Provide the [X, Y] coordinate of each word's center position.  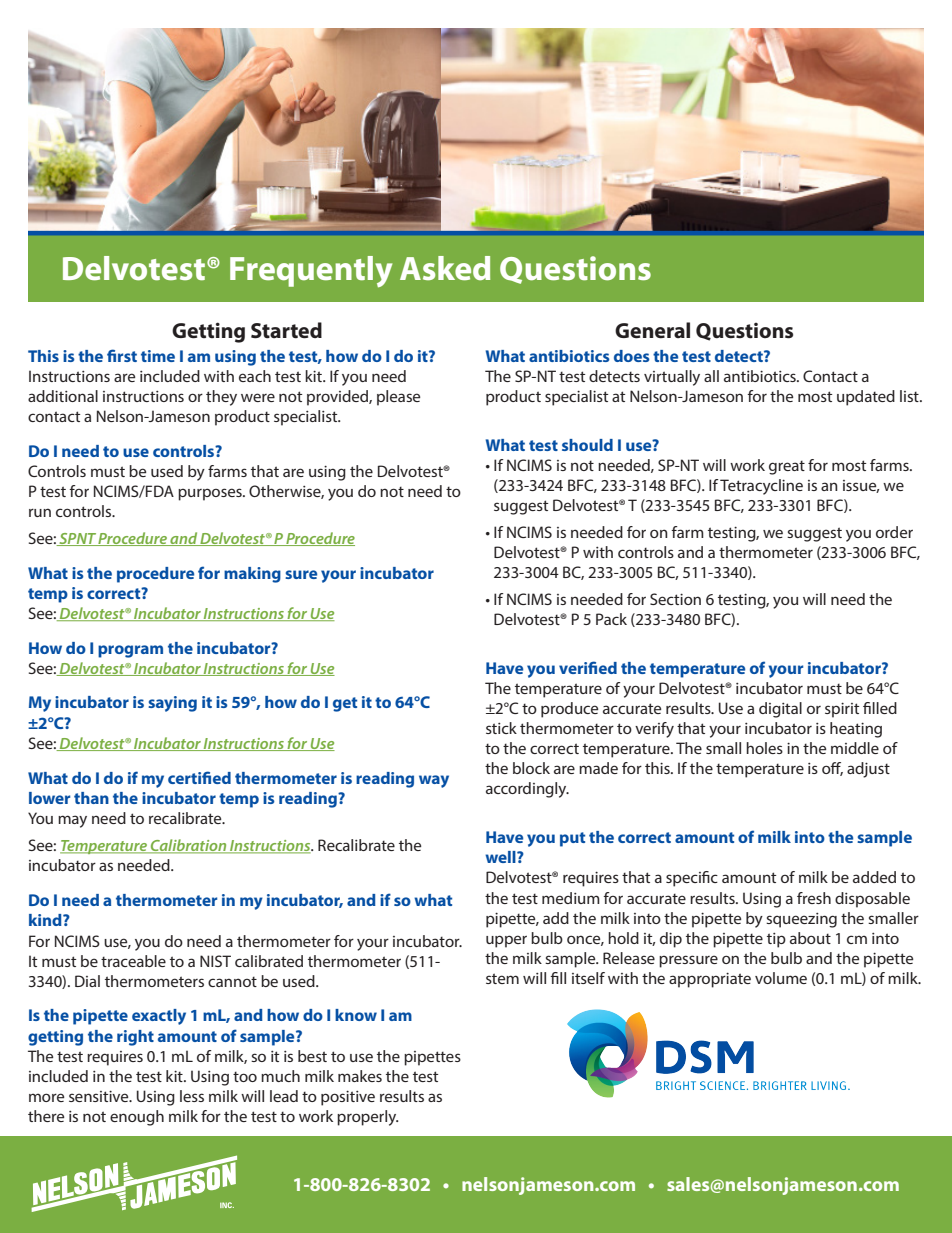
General [652, 330]
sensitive [100, 1096]
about [810, 938]
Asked [445, 268]
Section [675, 599]
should [587, 445]
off [832, 769]
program [130, 651]
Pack [611, 619]
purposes [211, 494]
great [787, 467]
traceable [133, 961]
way [434, 781]
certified [199, 777]
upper [506, 941]
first [122, 355]
